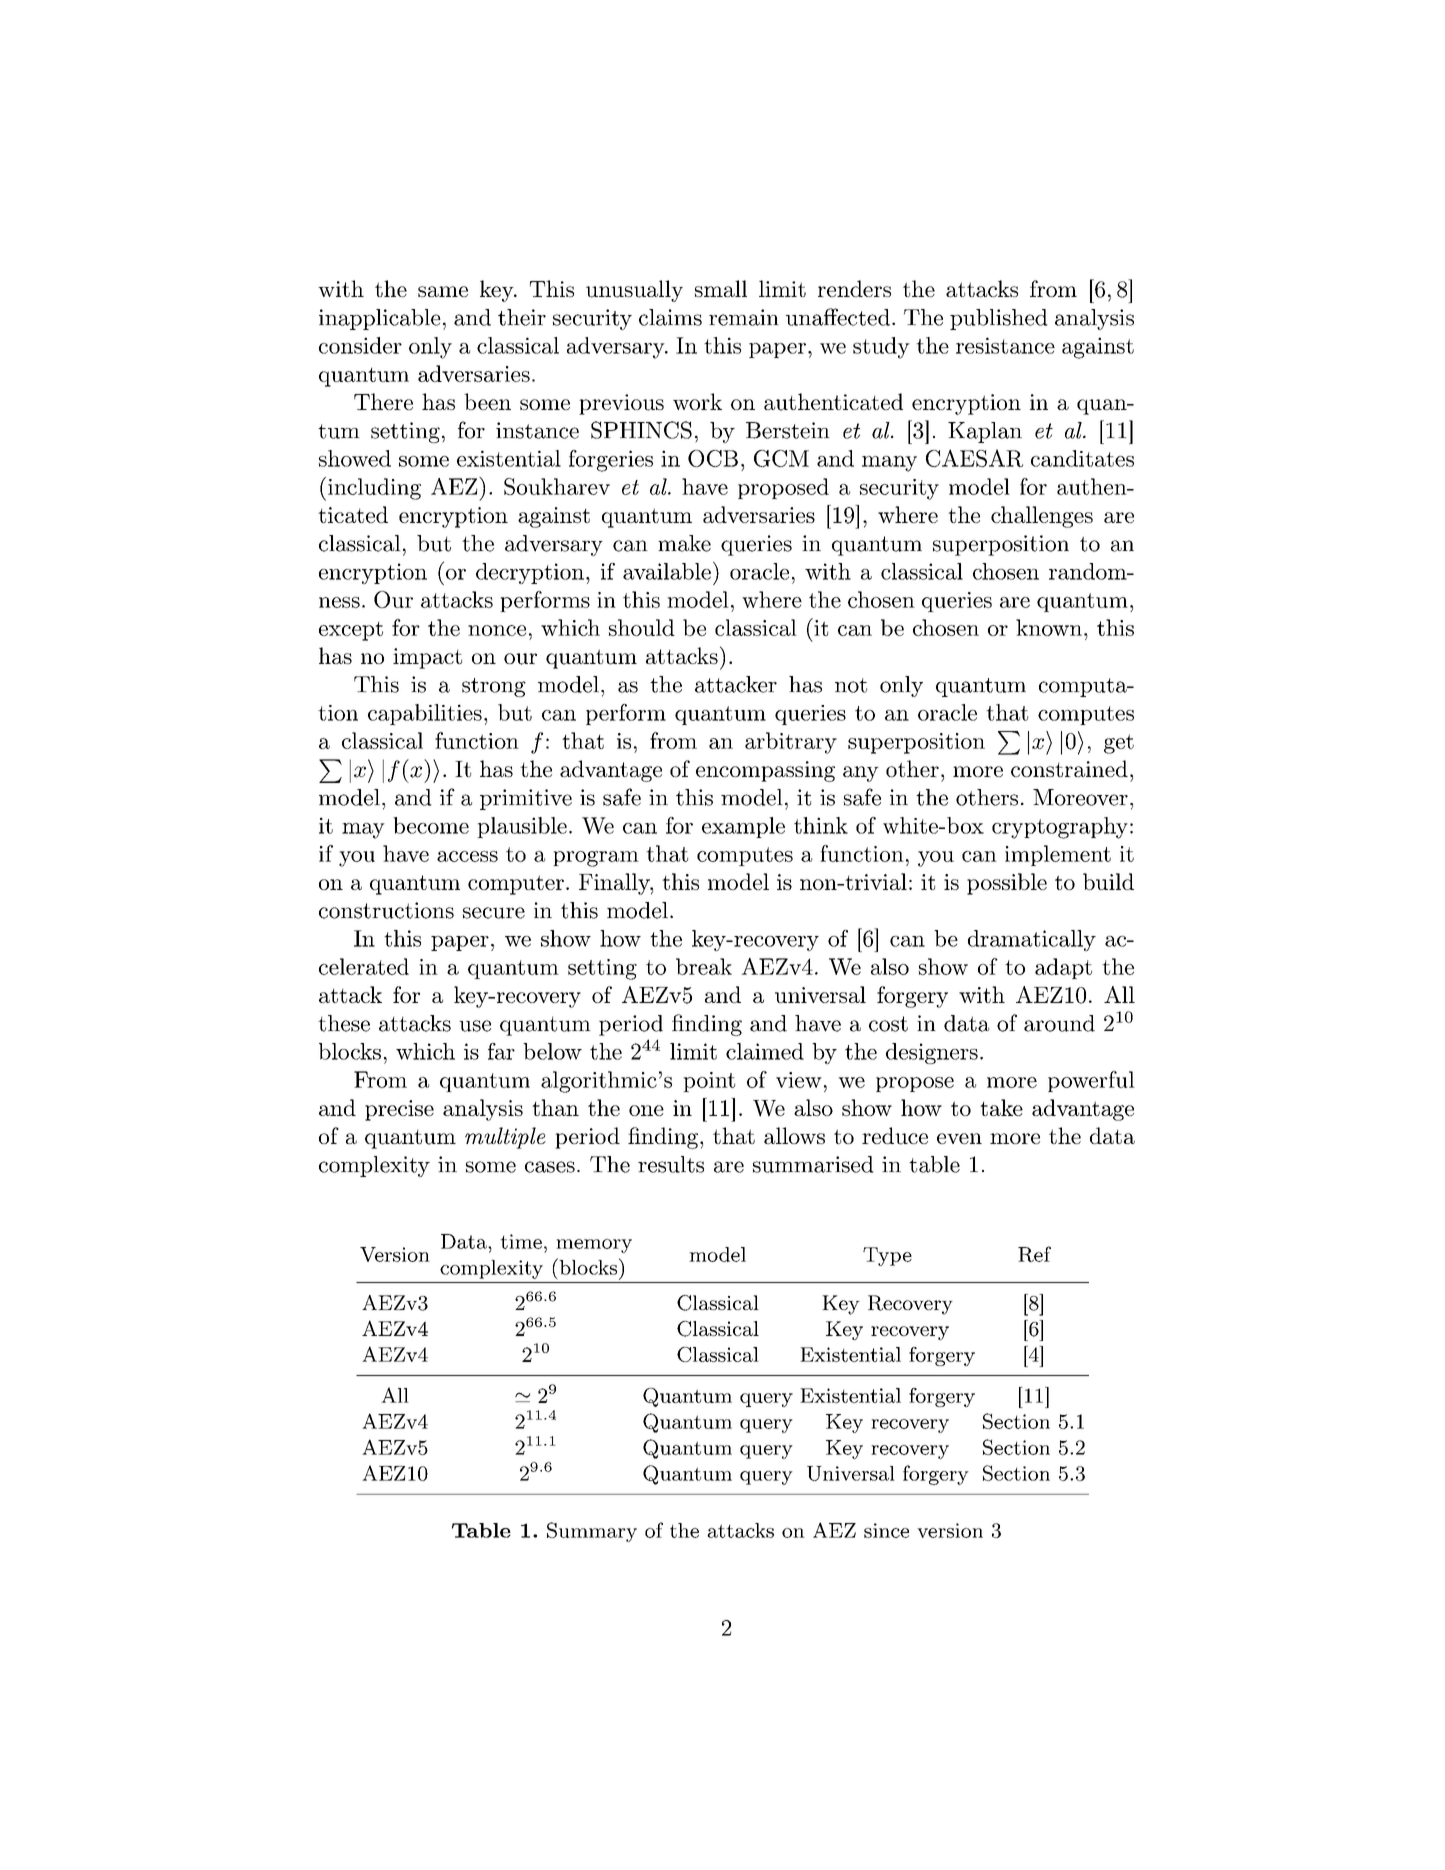  What do you see at coordinates (497, 630) in the screenshot?
I see `nonce` at bounding box center [497, 630].
